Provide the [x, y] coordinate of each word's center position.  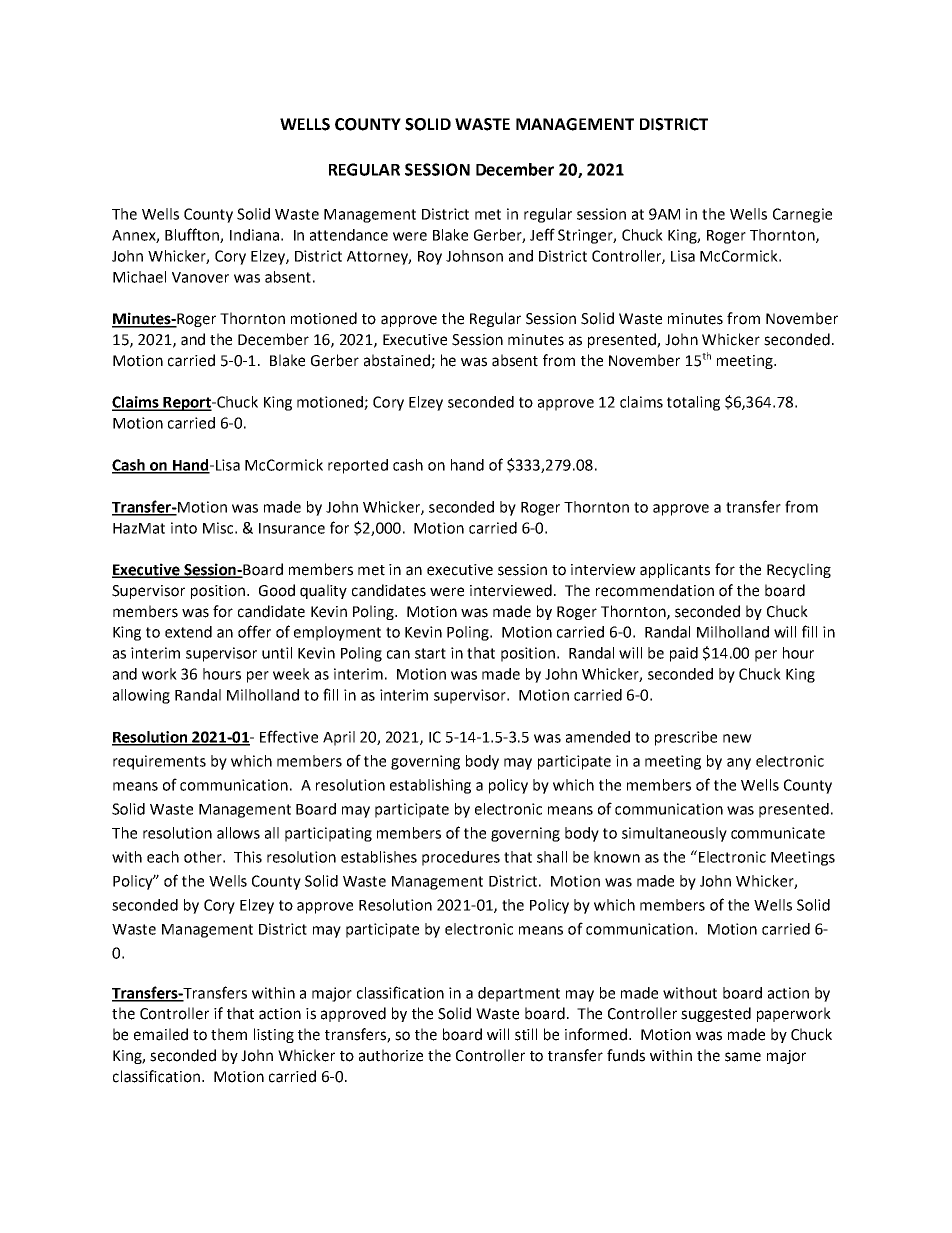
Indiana [254, 235]
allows [238, 833]
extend [188, 632]
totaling [693, 403]
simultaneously [674, 834]
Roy [430, 258]
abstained [397, 360]
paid [684, 654]
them [229, 1034]
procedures [461, 858]
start [430, 653]
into [184, 528]
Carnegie [802, 215]
